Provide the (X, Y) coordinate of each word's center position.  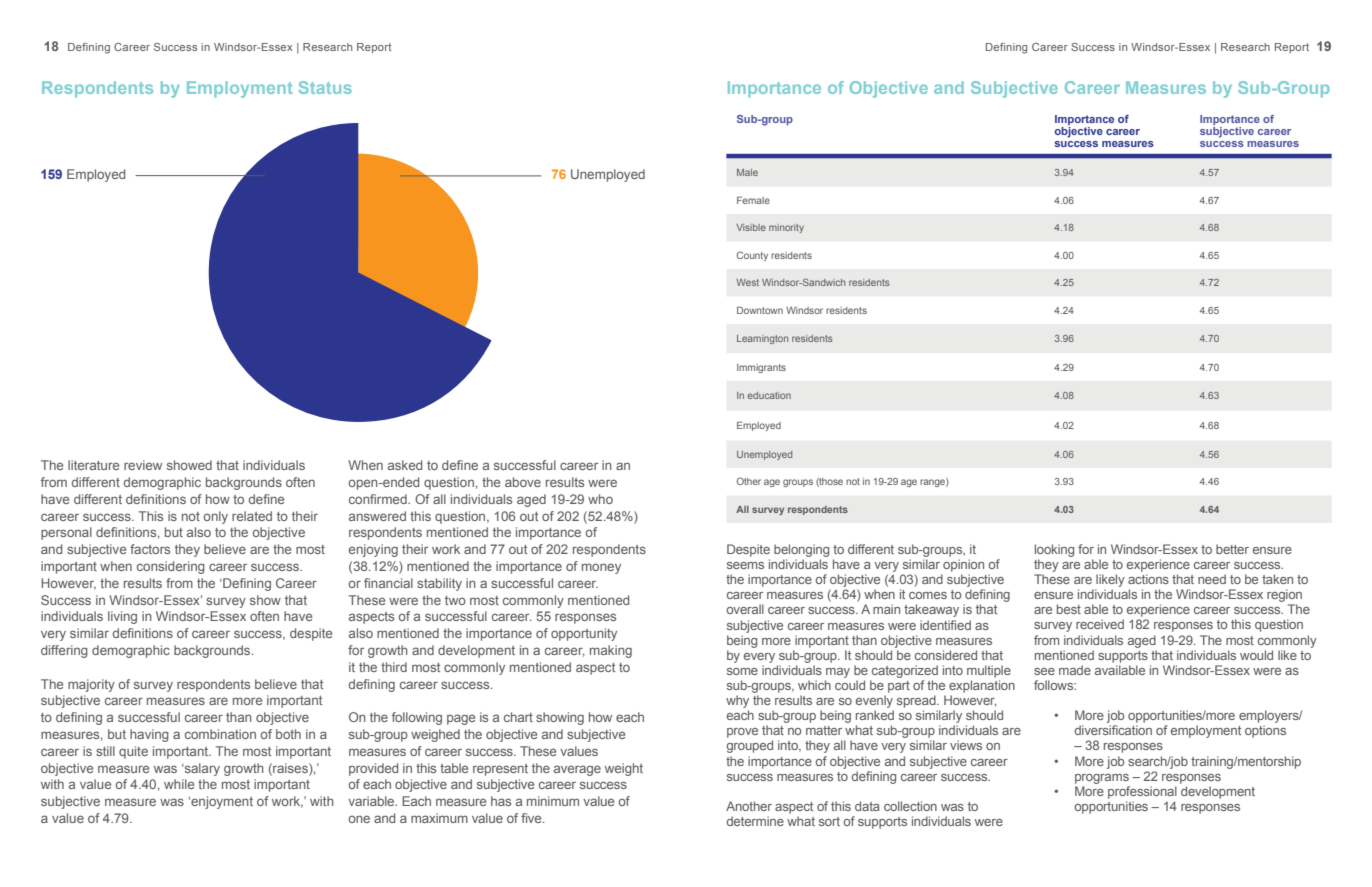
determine (755, 821)
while (179, 784)
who (600, 499)
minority (786, 228)
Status (325, 87)
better (1232, 549)
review (143, 465)
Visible (751, 227)
